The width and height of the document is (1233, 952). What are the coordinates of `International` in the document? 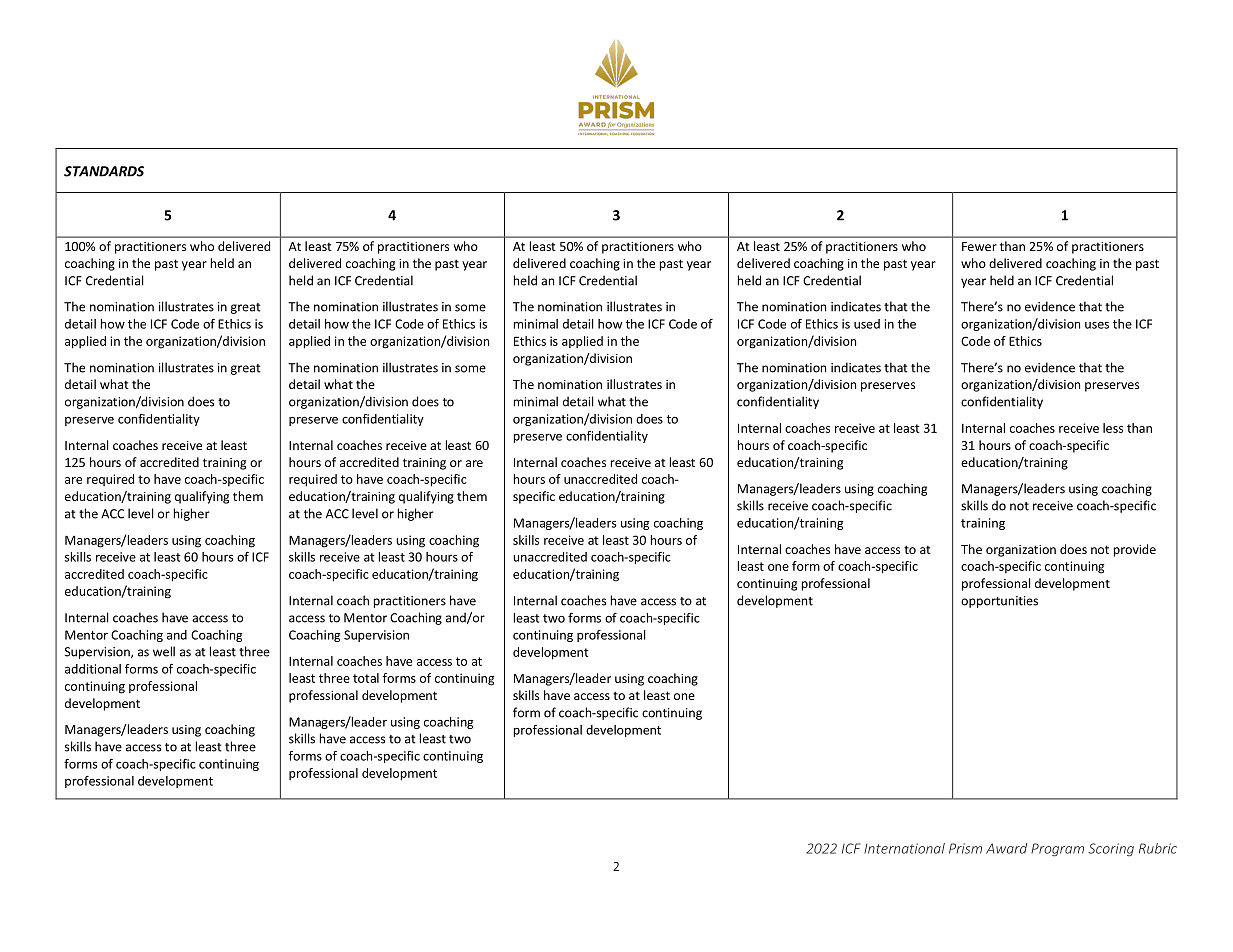 It's located at (904, 848).
